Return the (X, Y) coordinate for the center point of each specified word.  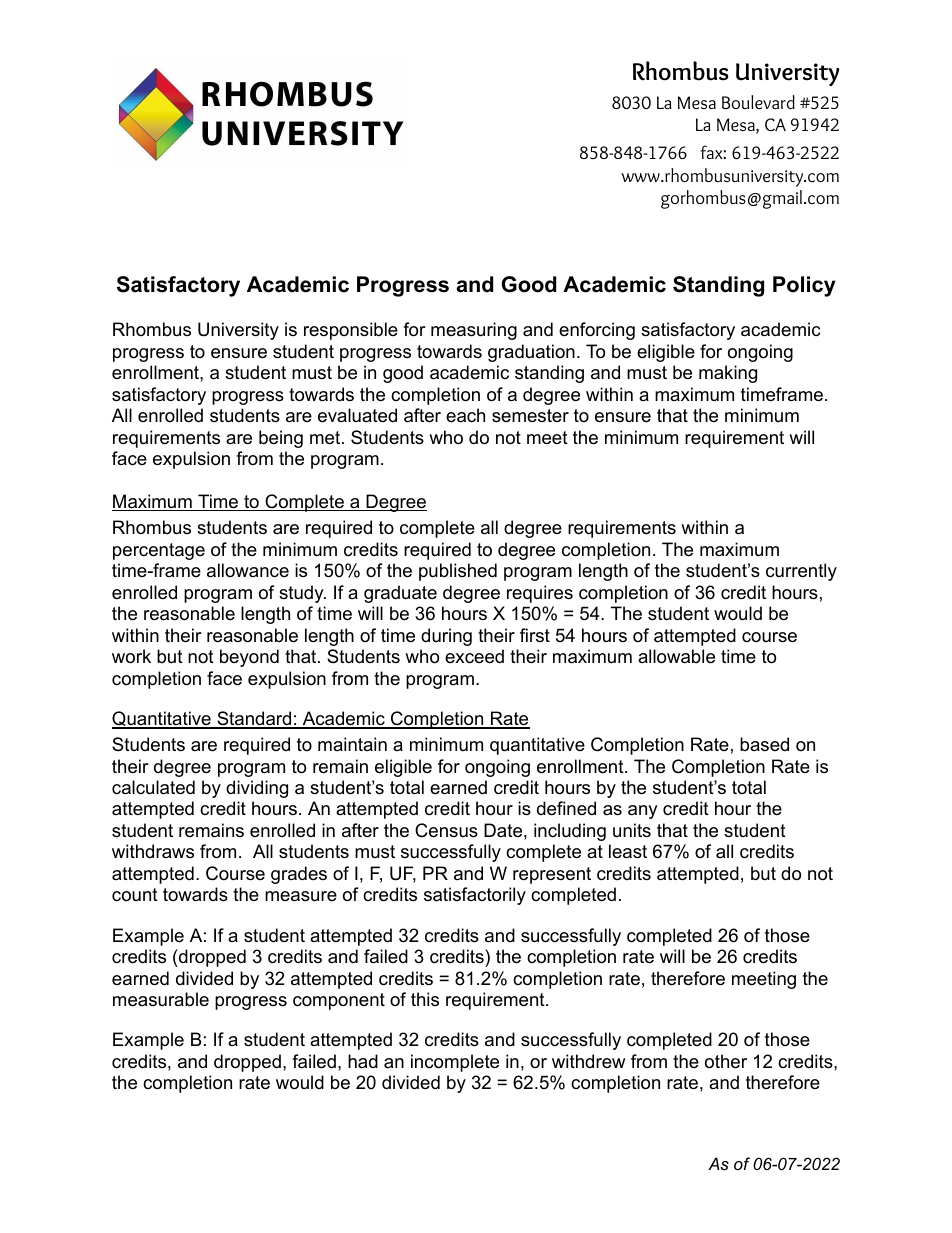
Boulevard (758, 102)
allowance (248, 570)
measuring (474, 331)
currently (801, 572)
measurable (161, 999)
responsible (351, 331)
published (458, 572)
